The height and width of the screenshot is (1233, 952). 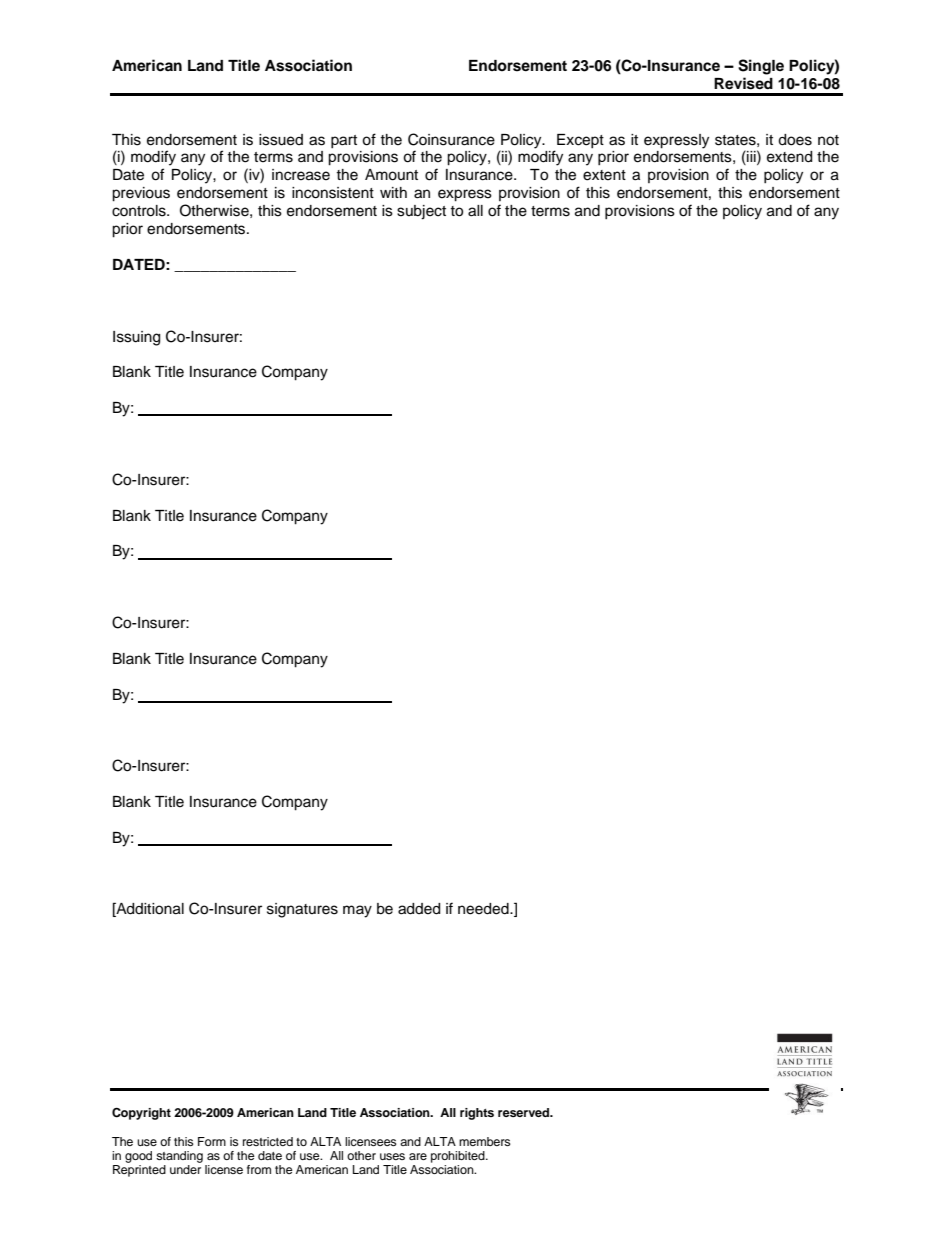 What do you see at coordinates (136, 338) in the screenshot?
I see `Issuing` at bounding box center [136, 338].
